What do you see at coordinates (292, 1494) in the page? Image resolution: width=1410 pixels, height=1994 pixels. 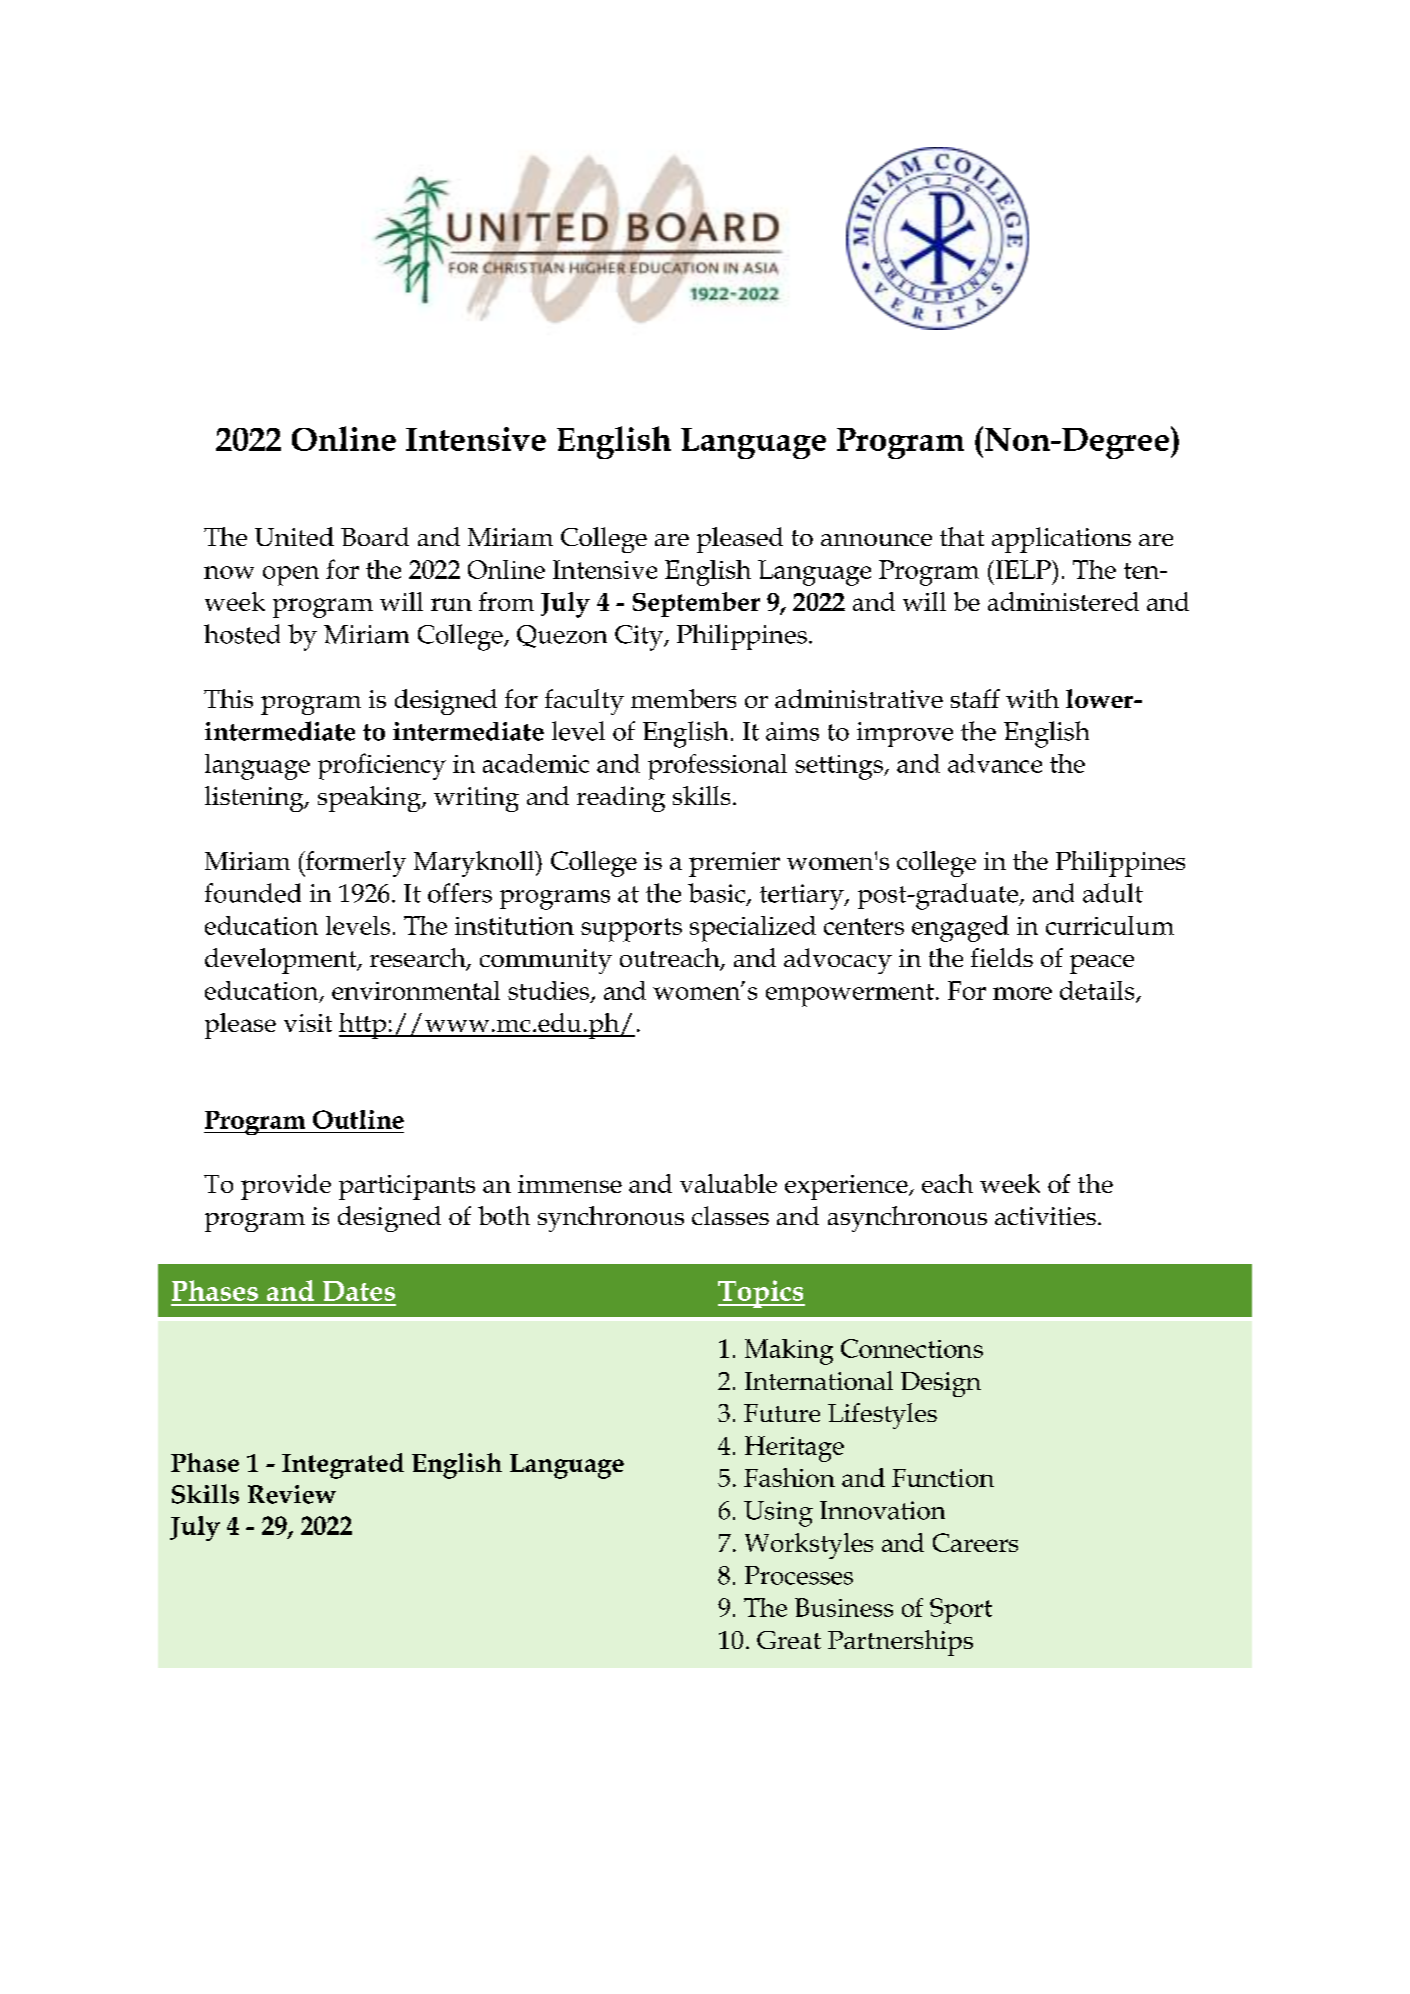 I see `Review` at bounding box center [292, 1494].
